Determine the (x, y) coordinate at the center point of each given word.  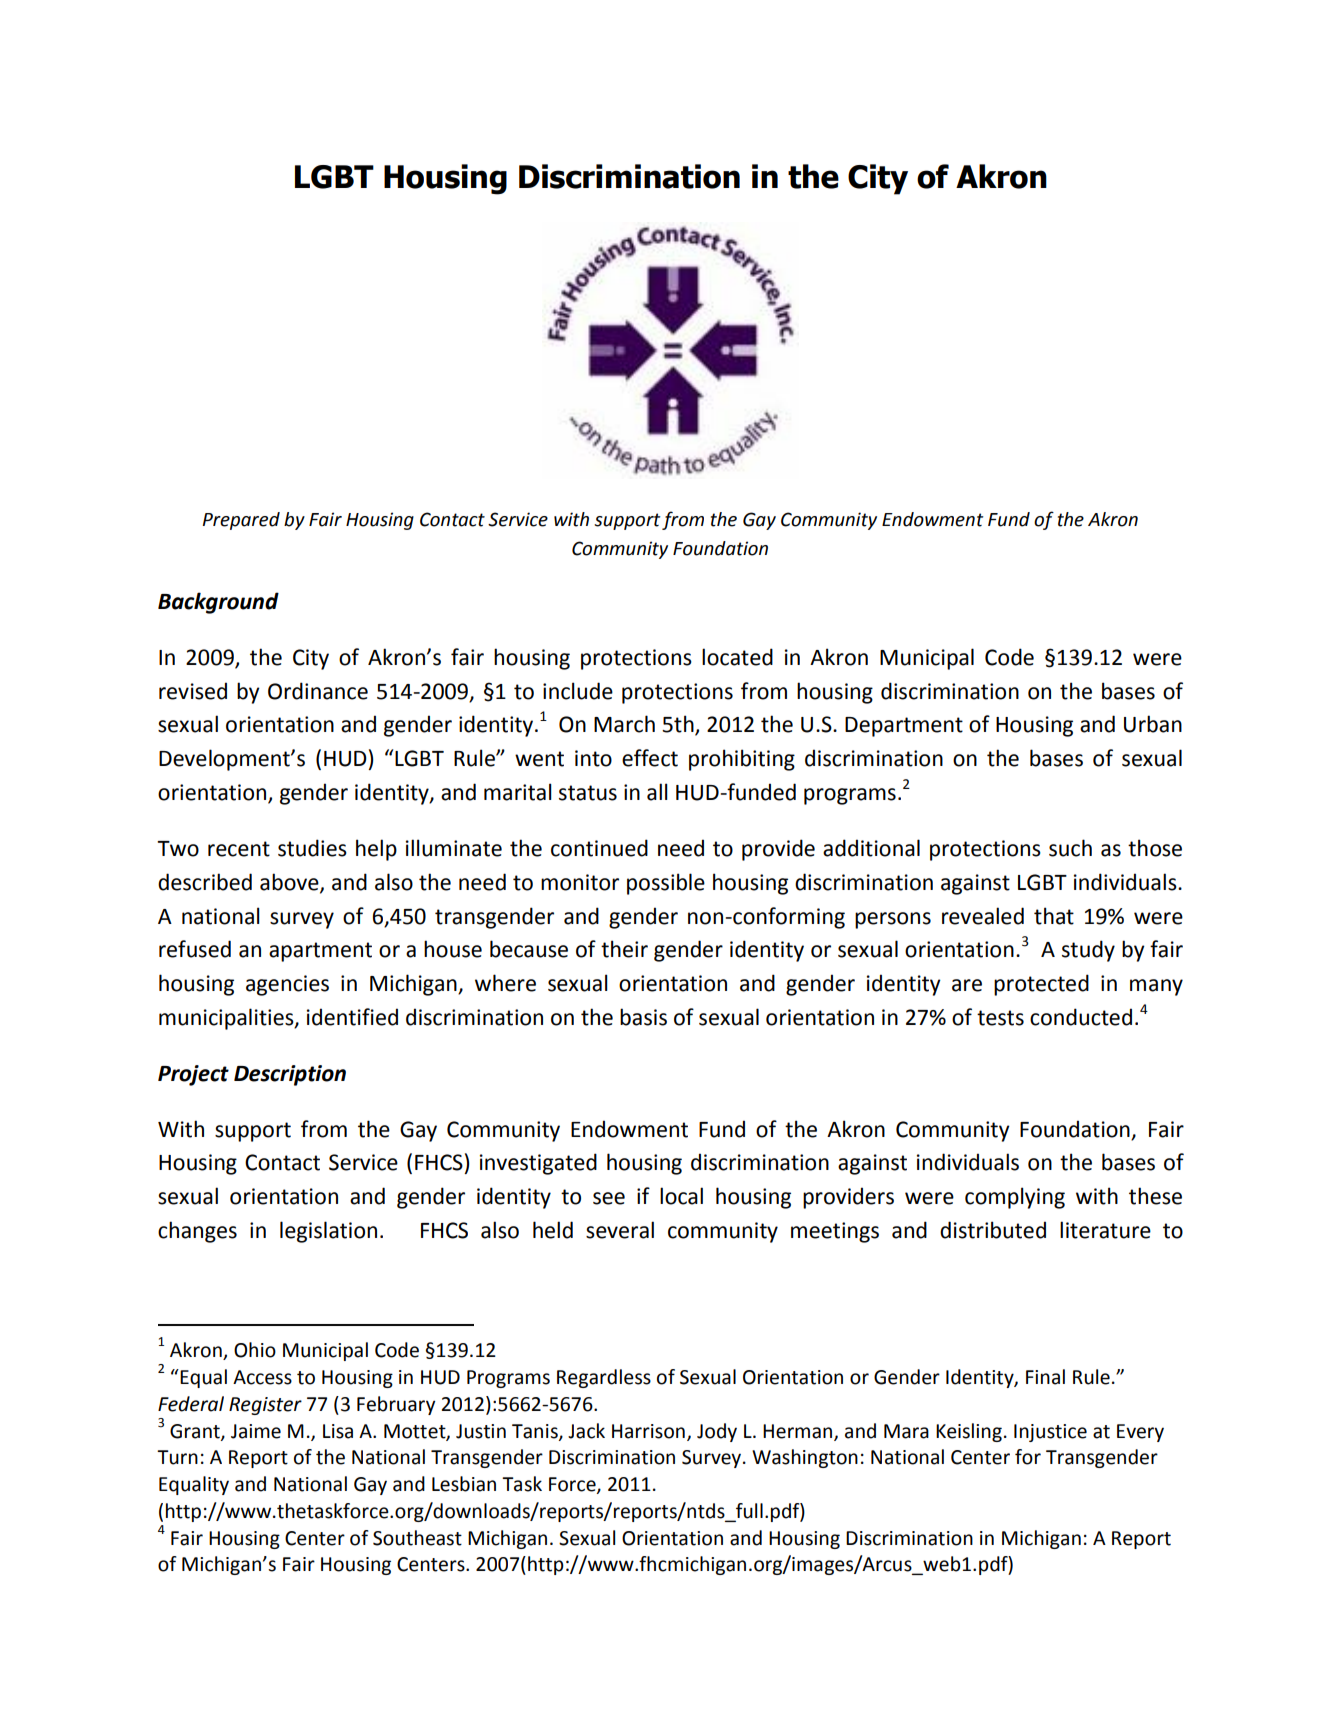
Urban (1153, 724)
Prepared (241, 521)
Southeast (417, 1538)
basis (643, 1017)
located (737, 657)
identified (352, 1017)
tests (1000, 1018)
